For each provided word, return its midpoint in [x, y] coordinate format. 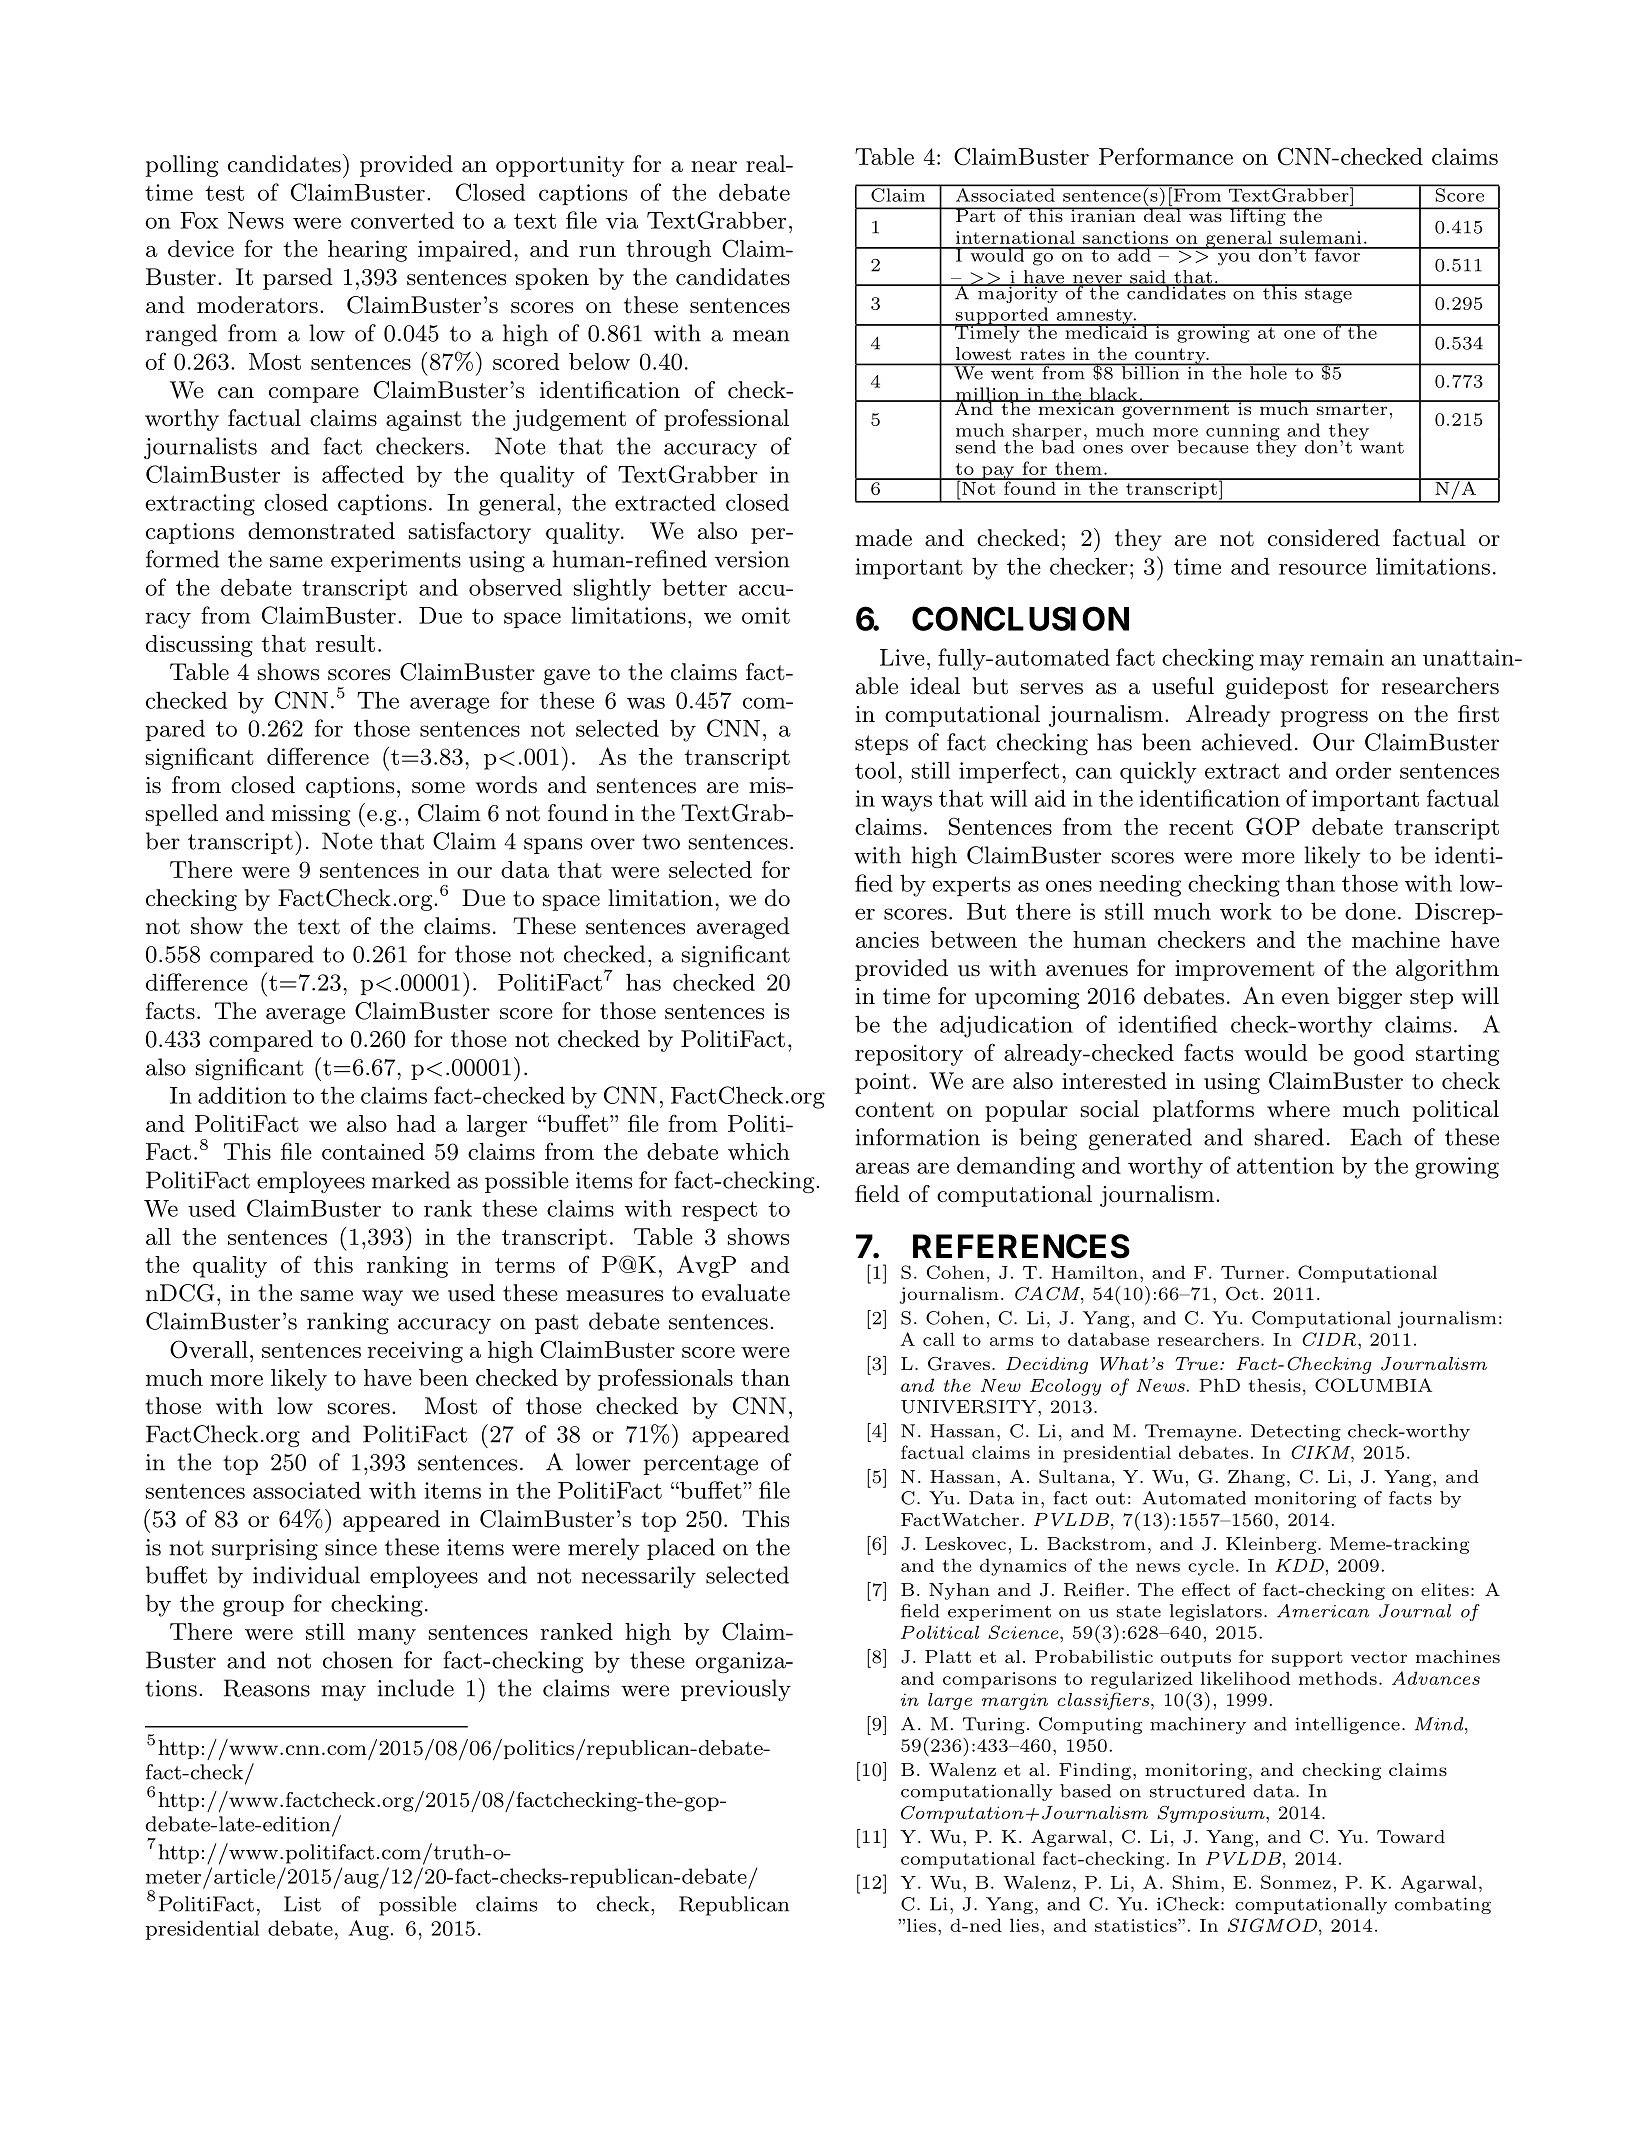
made [883, 538]
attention [1285, 1165]
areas [882, 1168]
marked [411, 1180]
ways [906, 803]
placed [681, 1549]
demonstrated [321, 531]
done [1370, 911]
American [1323, 1611]
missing [310, 815]
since [351, 1547]
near [714, 167]
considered [1324, 538]
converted [402, 220]
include [416, 1688]
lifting [1258, 216]
